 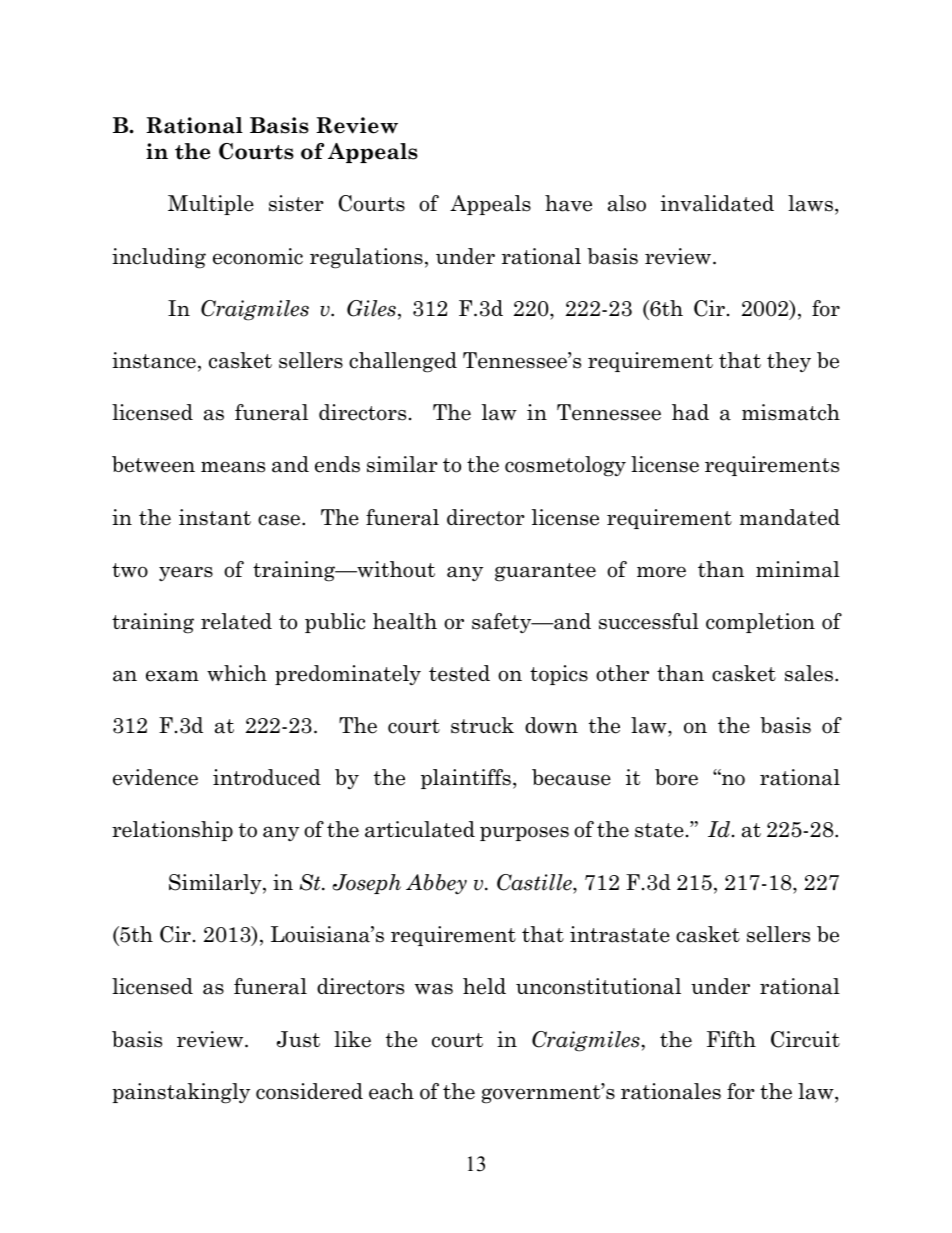 I want to click on Multiple, so click(x=211, y=205).
